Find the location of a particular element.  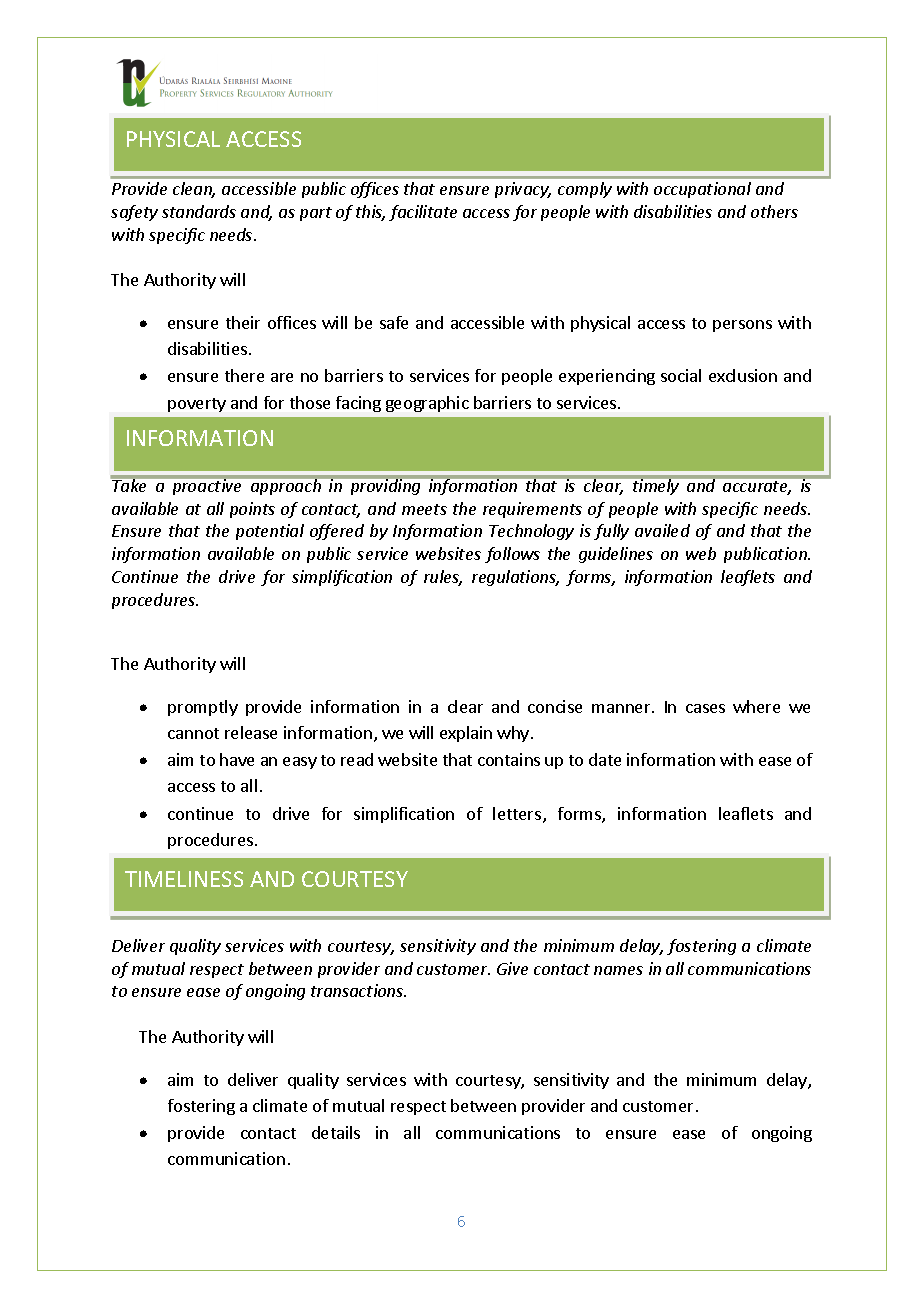

details is located at coordinates (336, 1132).
